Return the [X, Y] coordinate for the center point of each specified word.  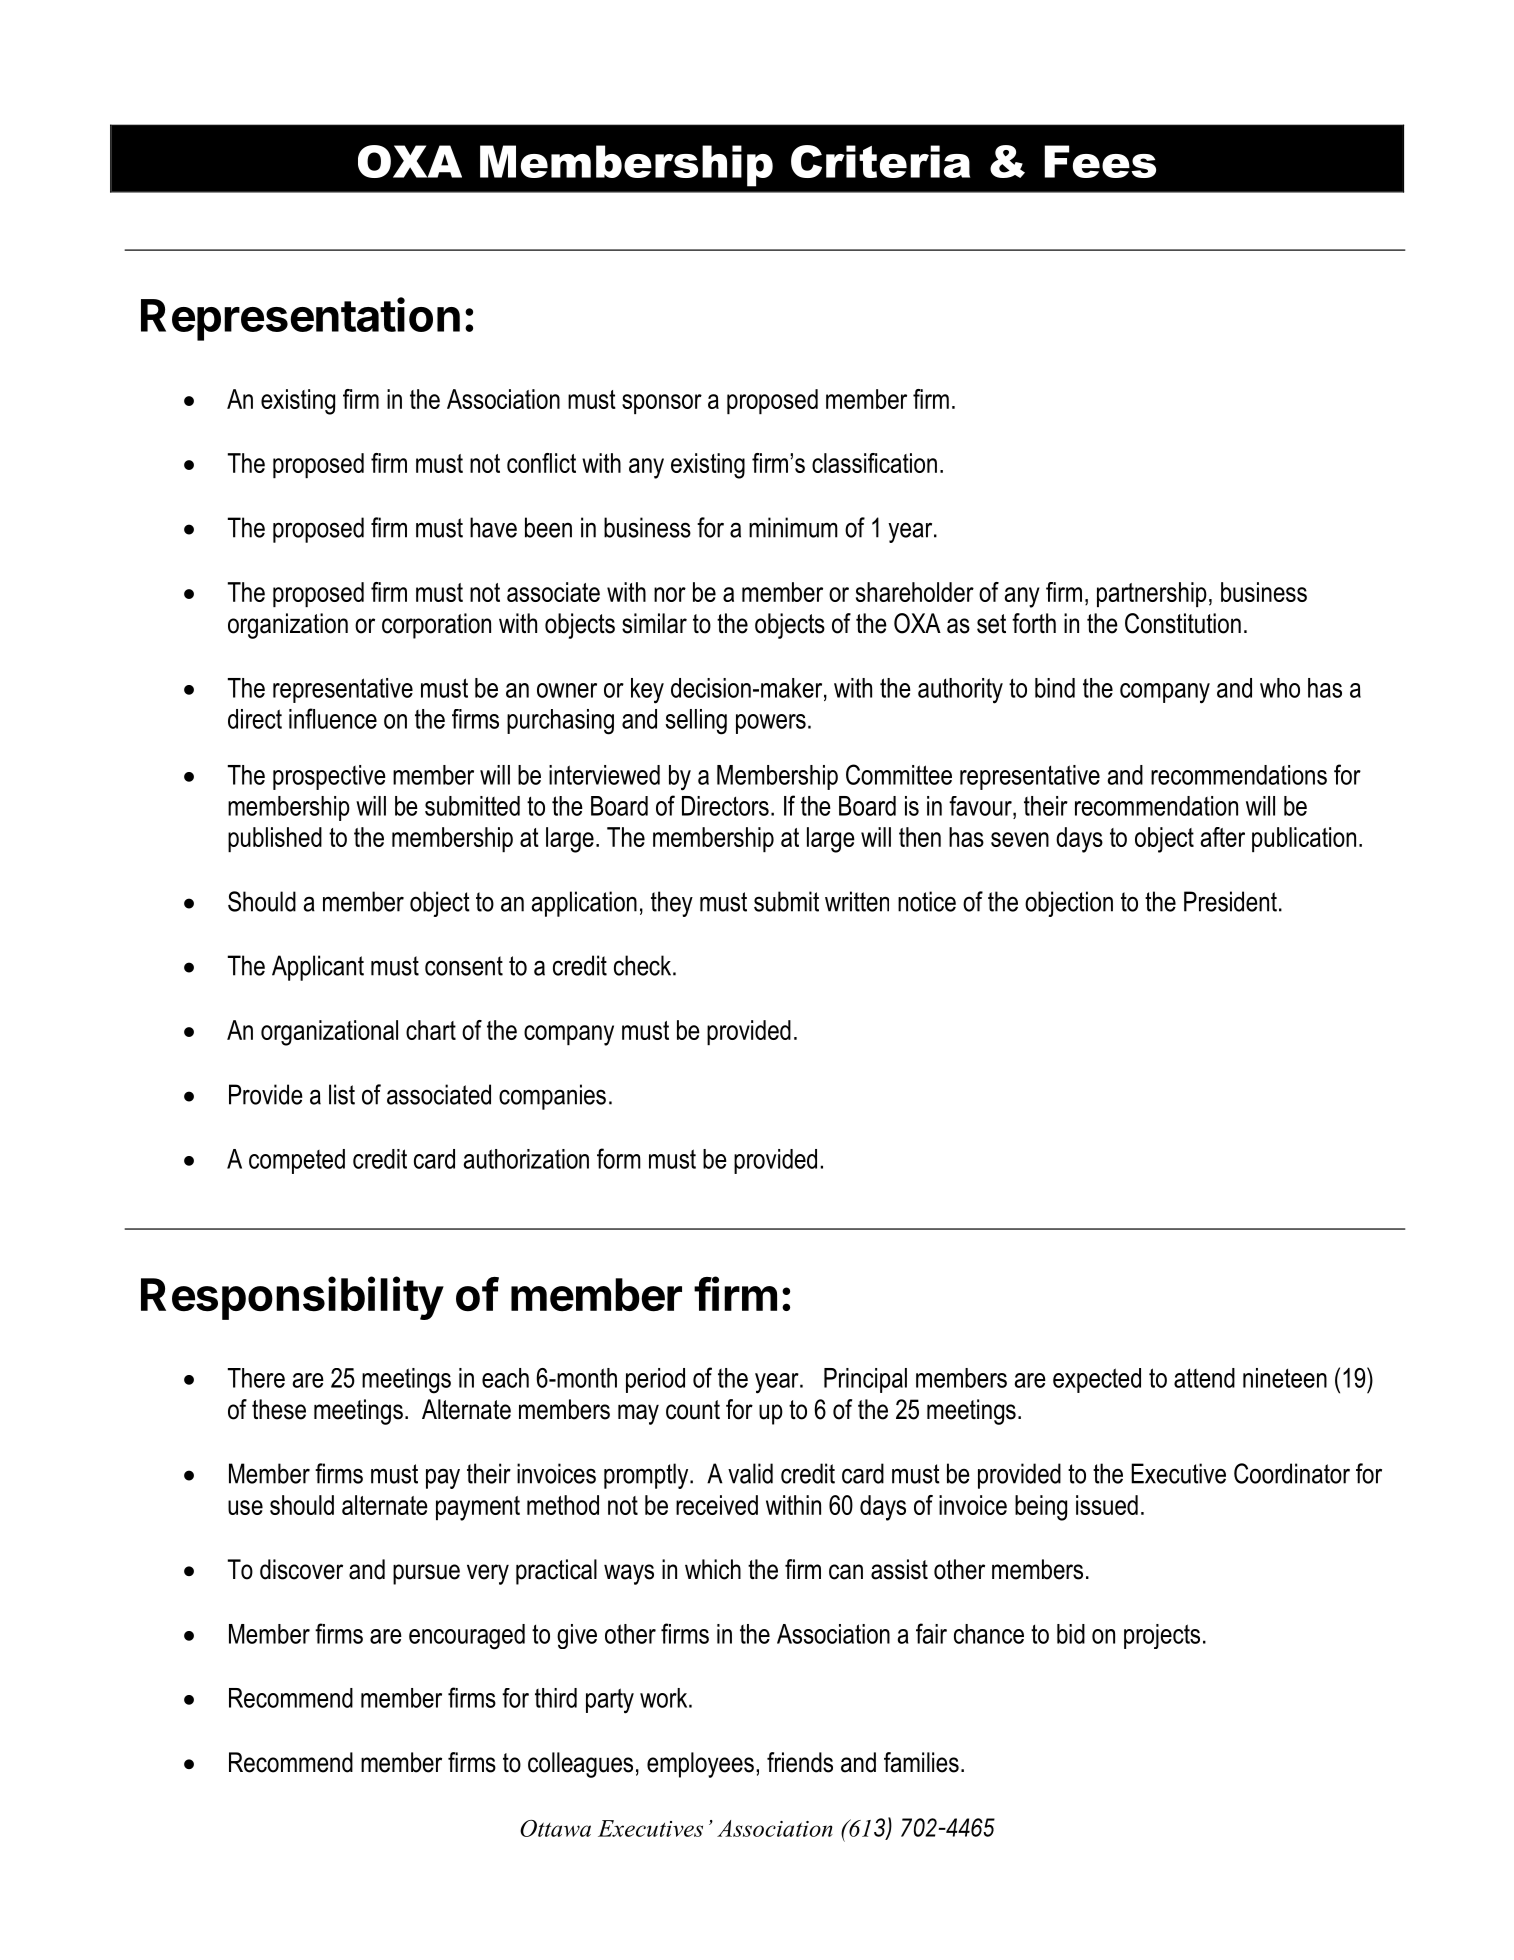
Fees [1100, 161]
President [1230, 901]
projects [1162, 1636]
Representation [300, 319]
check [644, 965]
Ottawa [555, 1828]
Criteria [880, 161]
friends [800, 1762]
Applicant [318, 968]
